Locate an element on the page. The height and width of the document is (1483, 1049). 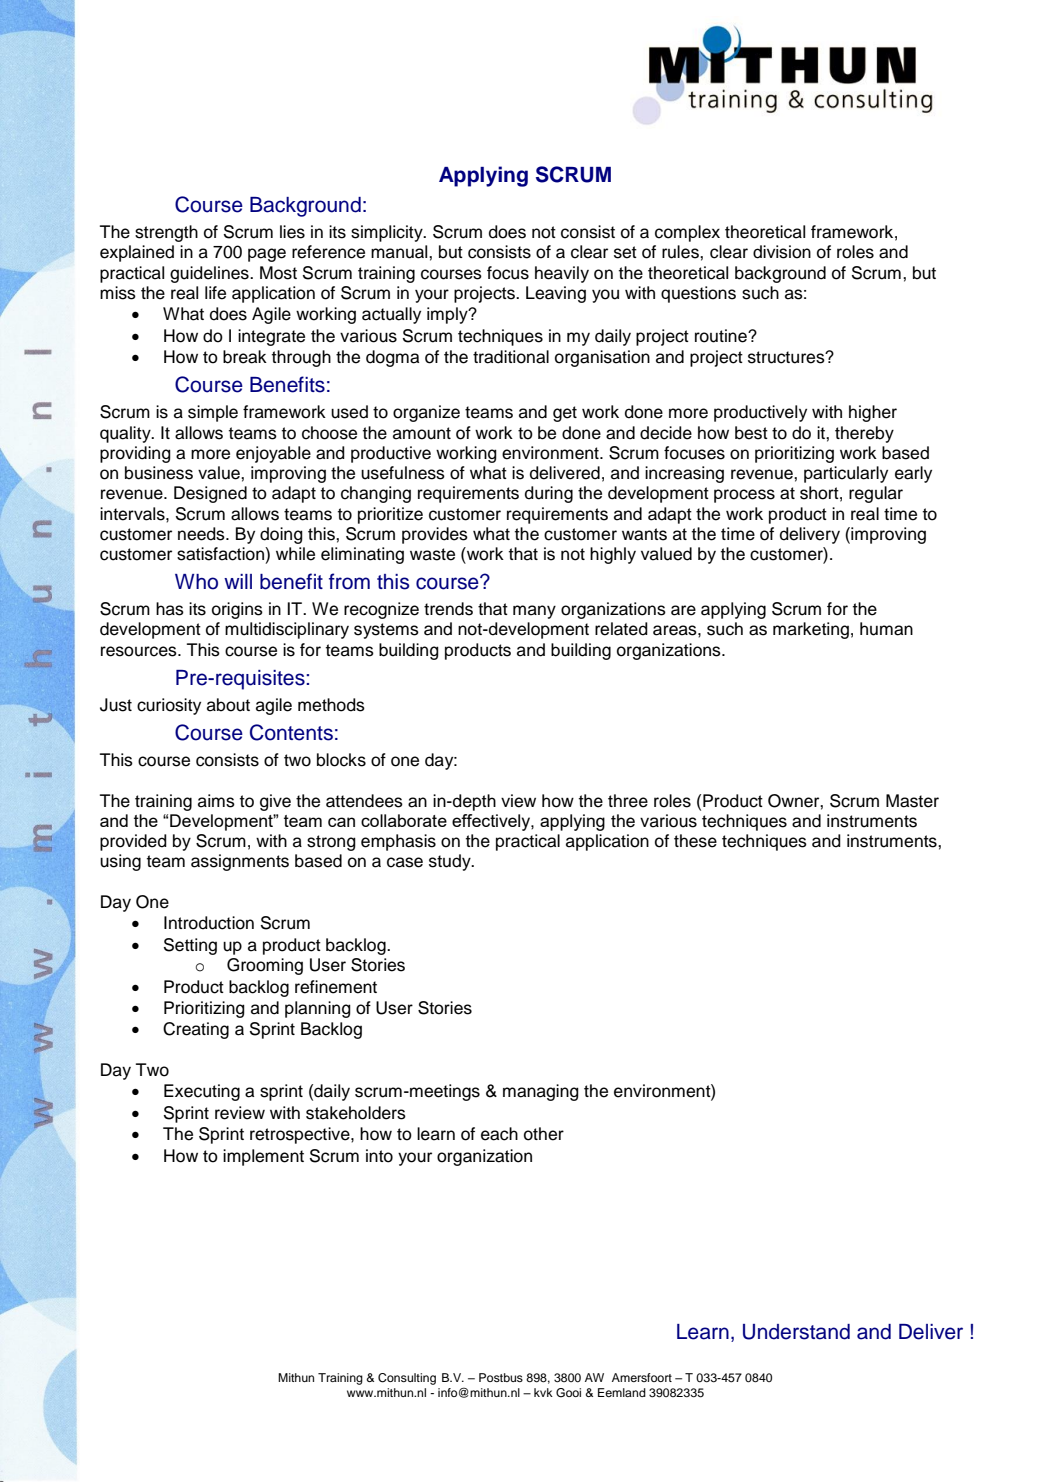
Consulting is located at coordinates (407, 1379).
